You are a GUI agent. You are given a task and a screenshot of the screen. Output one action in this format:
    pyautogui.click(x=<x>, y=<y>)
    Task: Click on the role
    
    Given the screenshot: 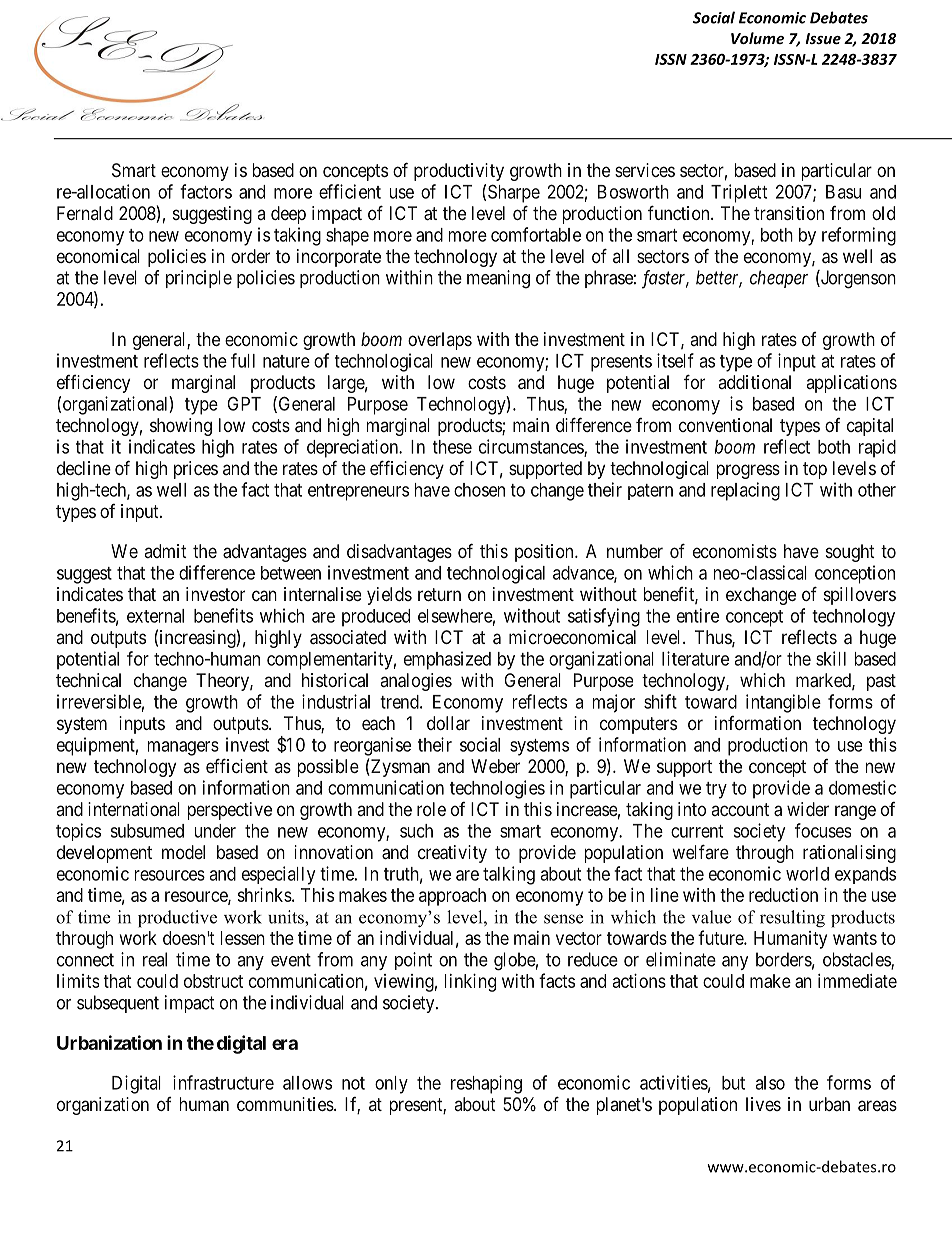 What is the action you would take?
    pyautogui.click(x=431, y=809)
